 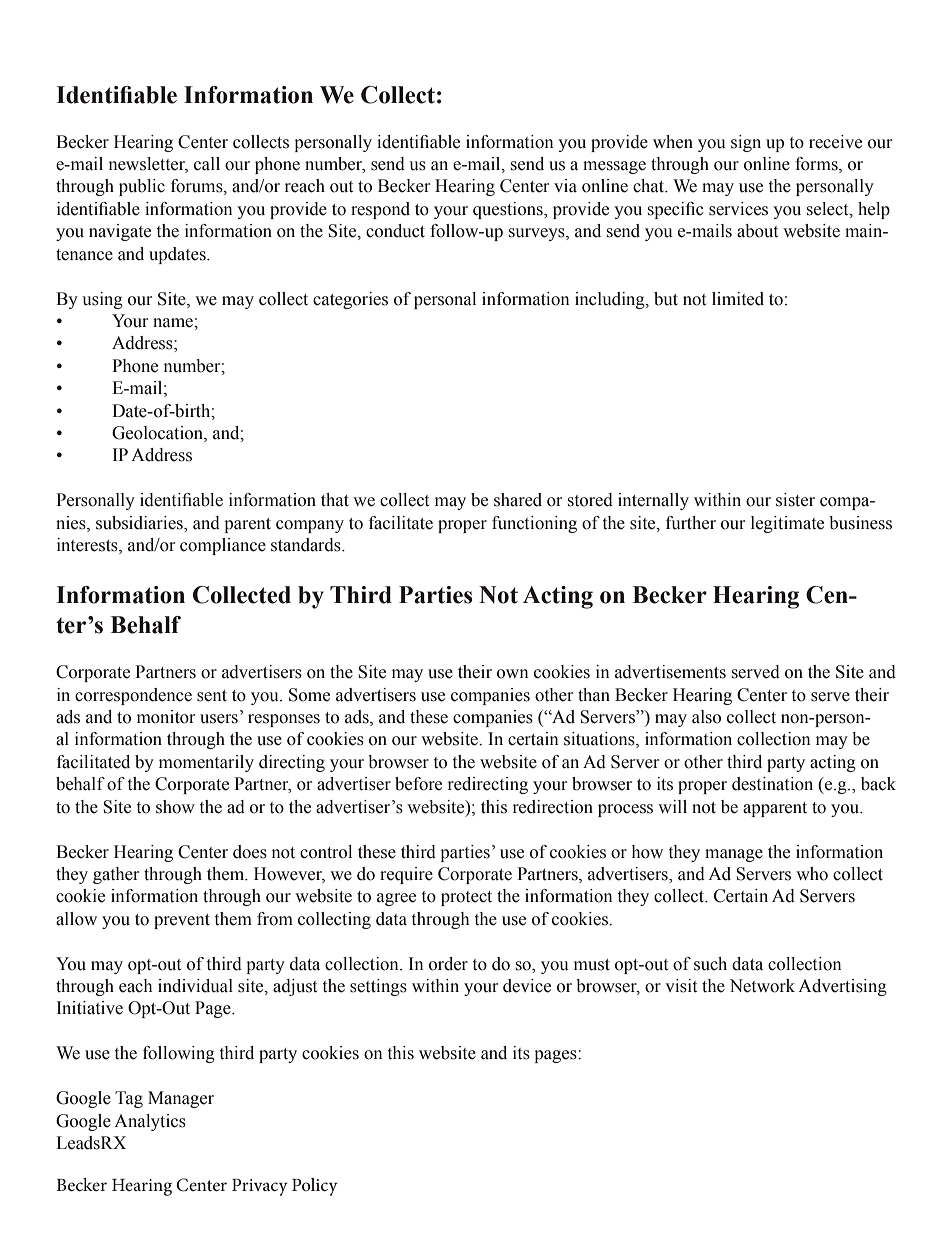 I want to click on forms, so click(x=817, y=165).
